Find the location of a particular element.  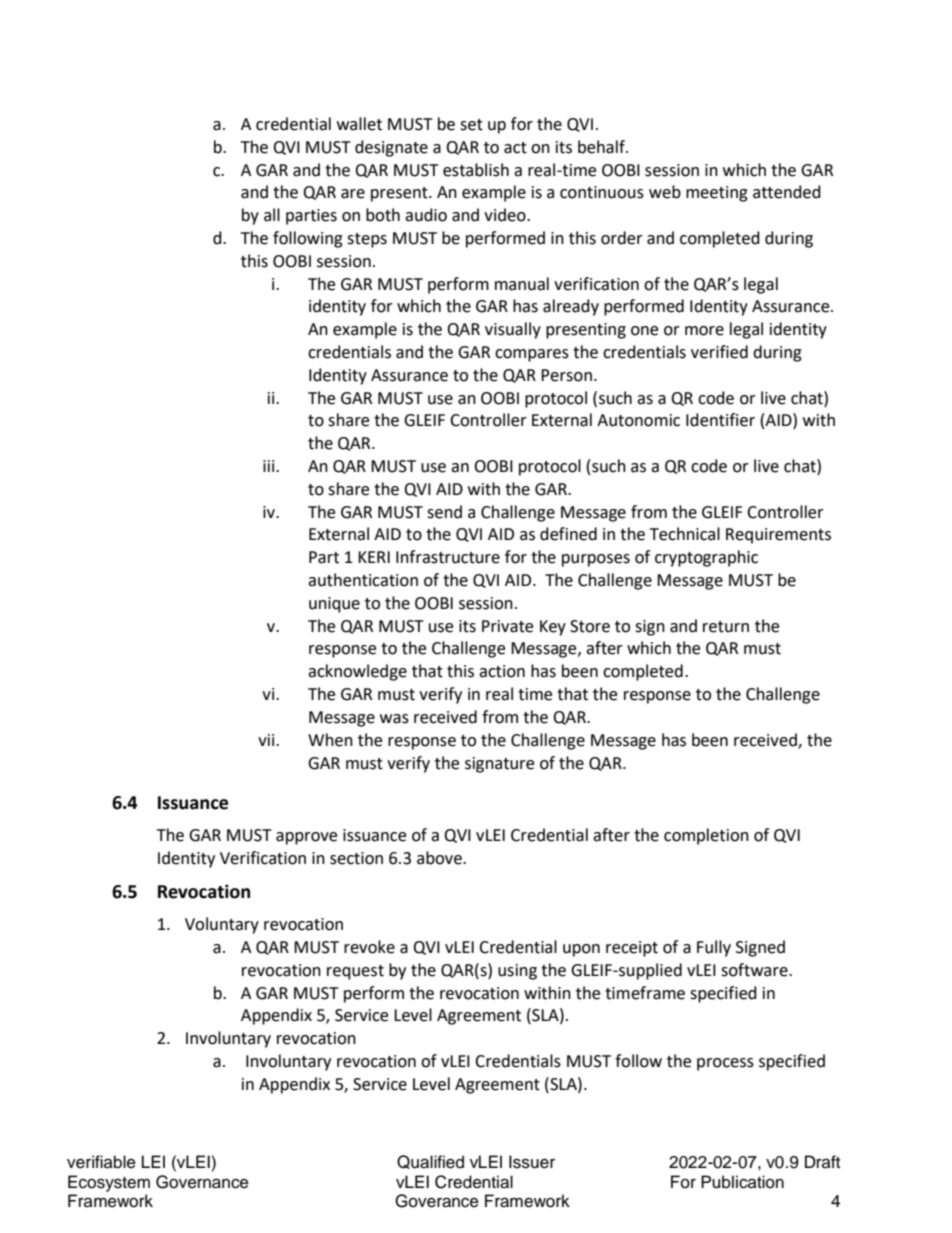

Publication is located at coordinates (742, 1182).
